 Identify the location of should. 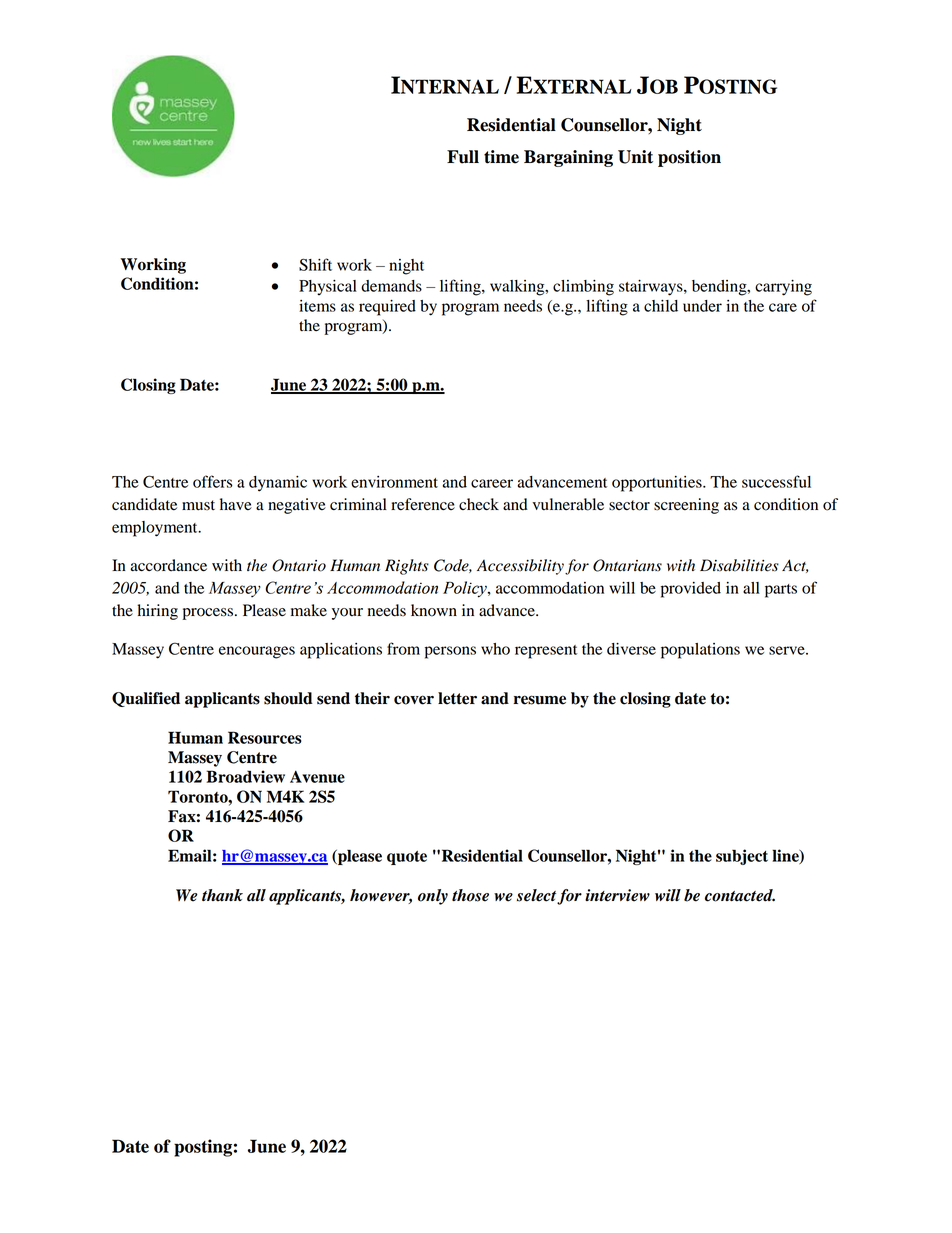
(288, 698).
